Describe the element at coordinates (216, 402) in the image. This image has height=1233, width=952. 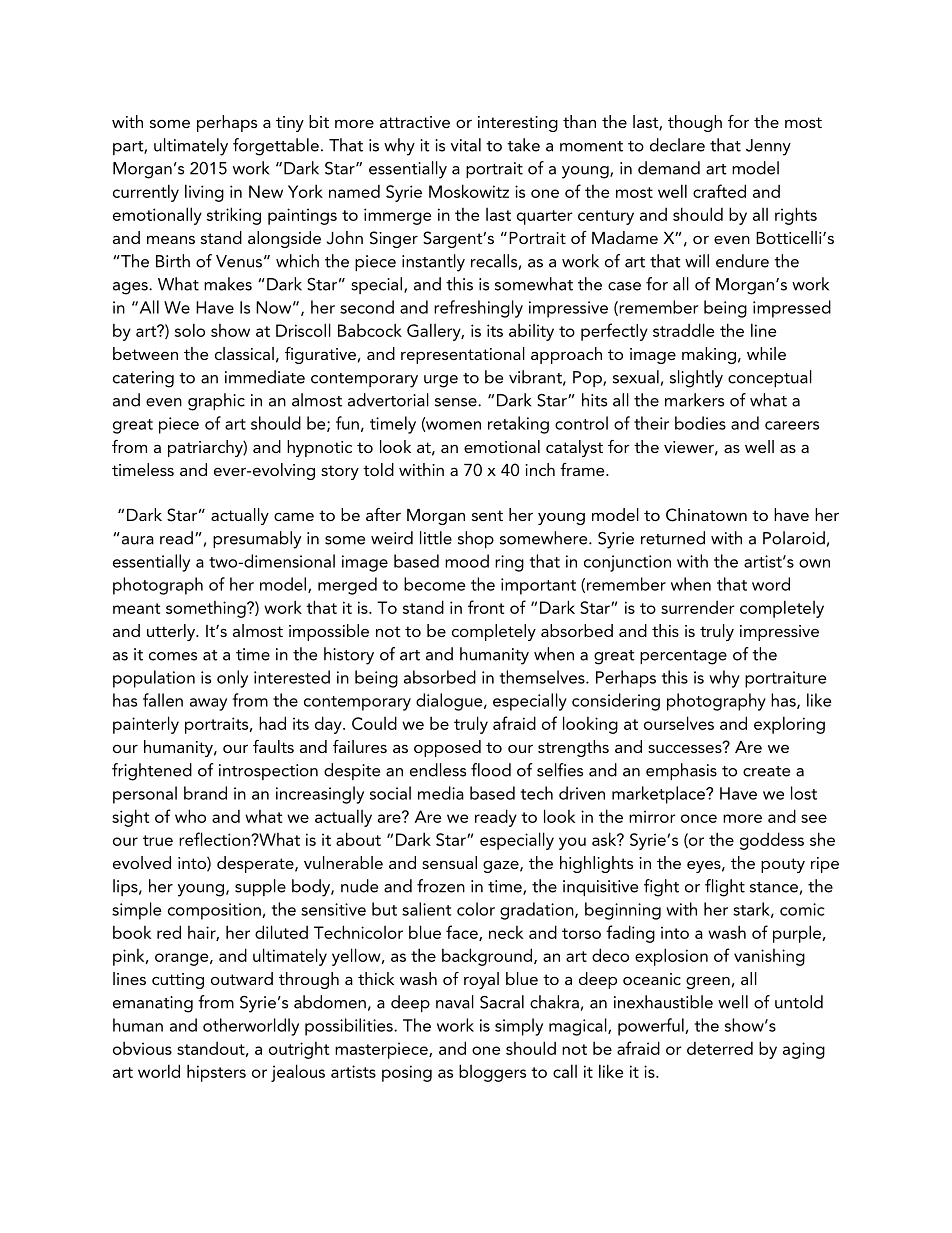
I see `graphic` at that location.
